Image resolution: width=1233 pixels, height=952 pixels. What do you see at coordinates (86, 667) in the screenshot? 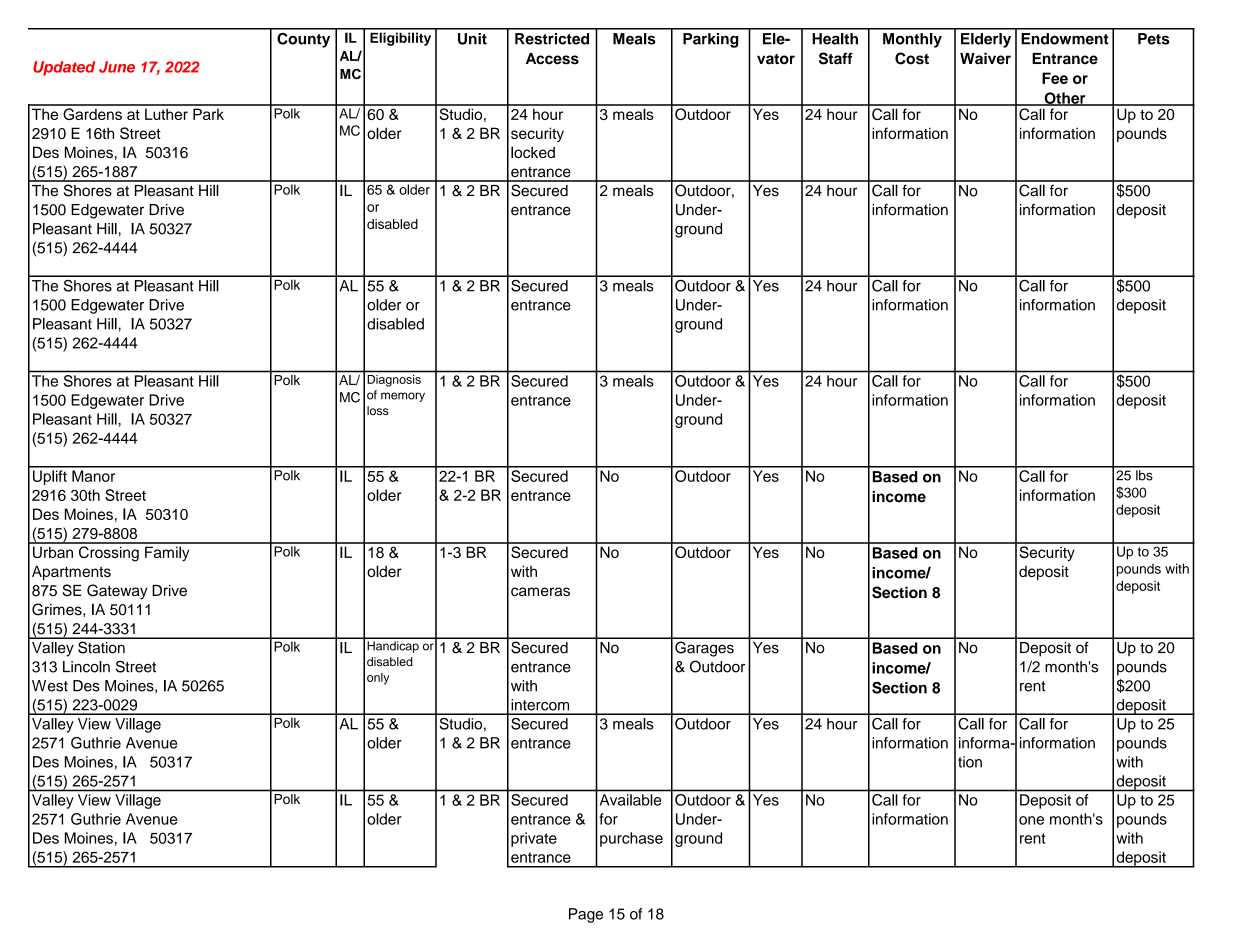
I see `Lincoln` at bounding box center [86, 667].
